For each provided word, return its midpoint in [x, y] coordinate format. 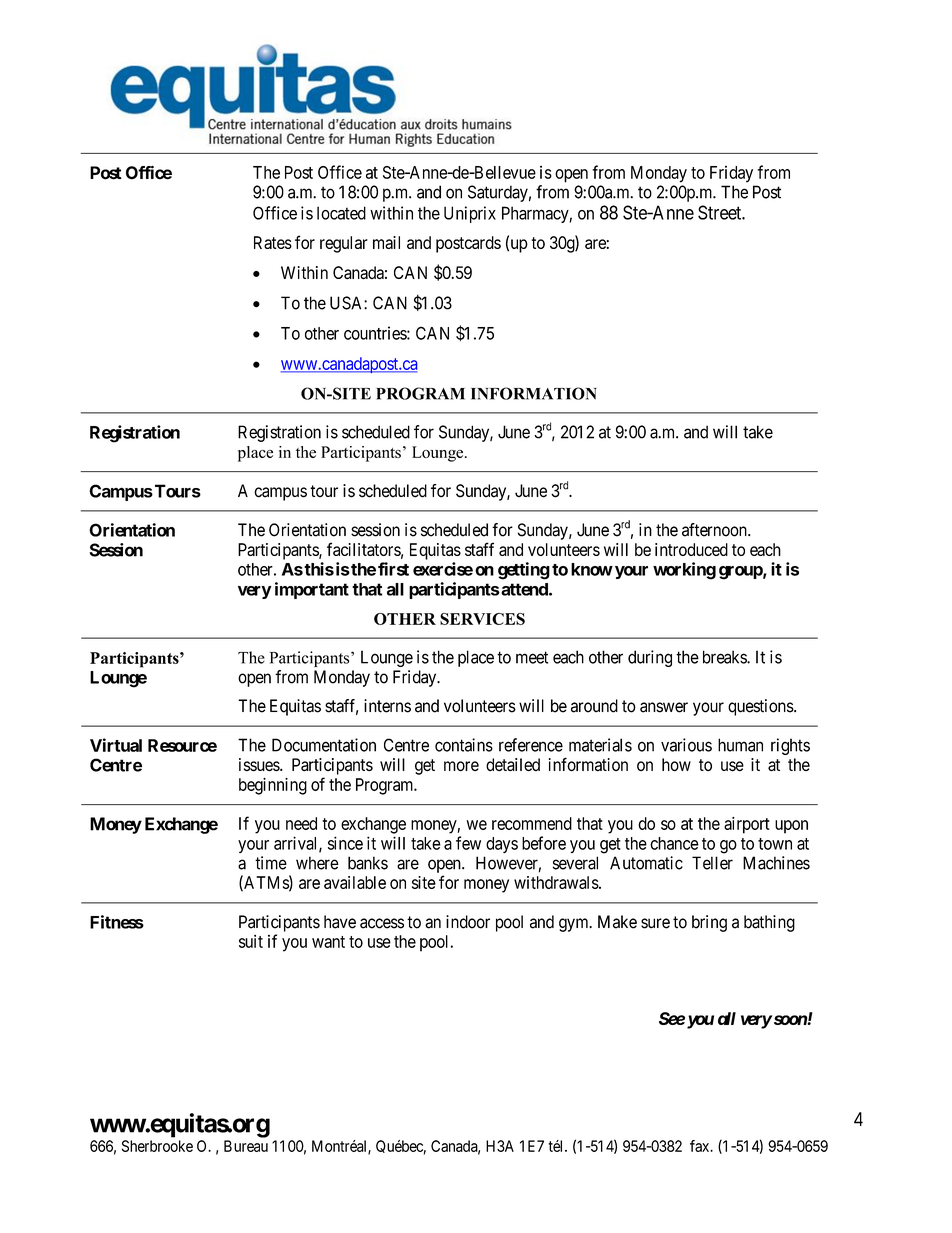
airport [747, 825]
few [468, 843]
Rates [273, 242]
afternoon [715, 530]
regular [344, 244]
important [312, 590]
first [393, 569]
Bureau [246, 1146]
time [271, 863]
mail [386, 242]
